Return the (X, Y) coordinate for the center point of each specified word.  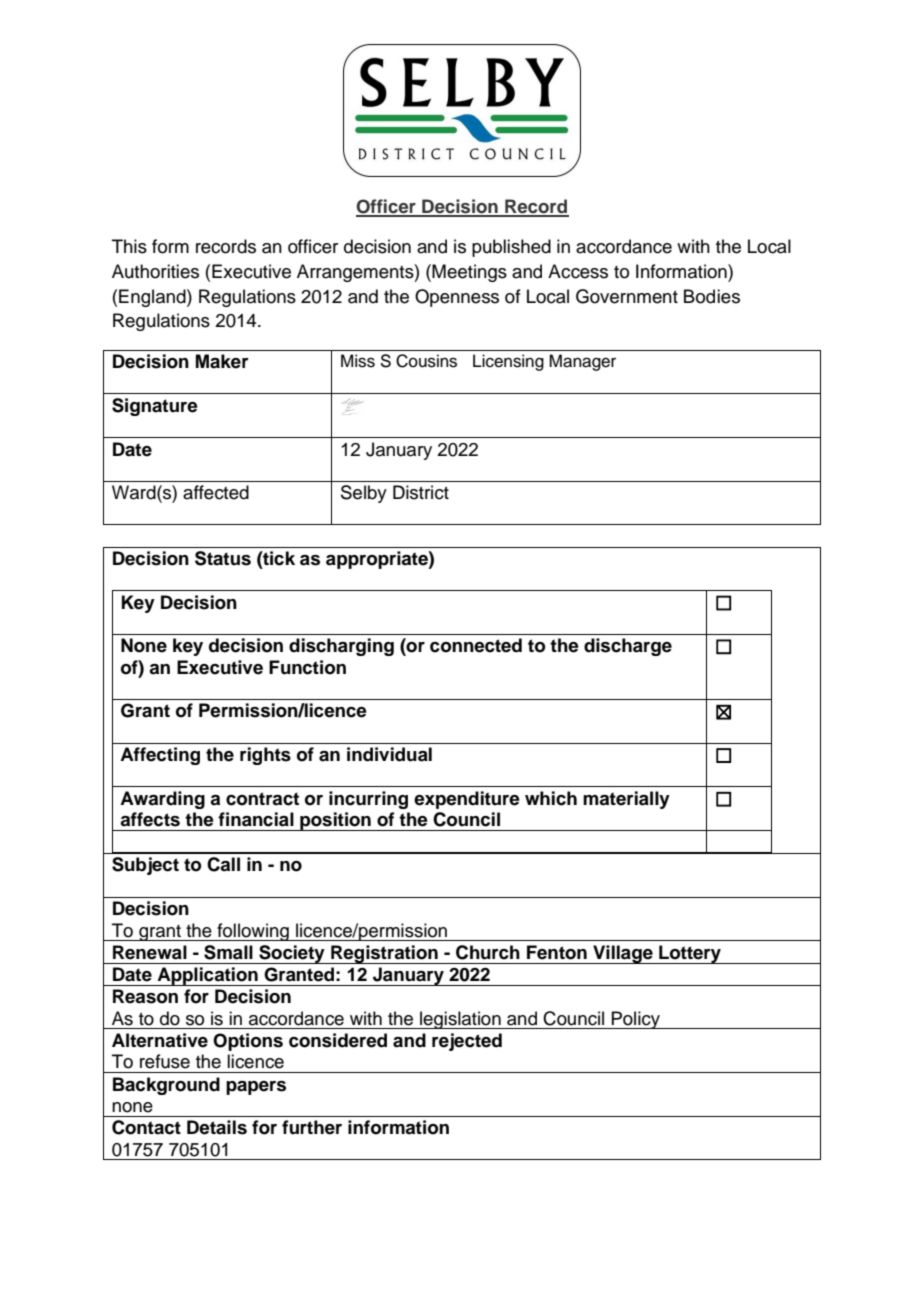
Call (223, 864)
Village (623, 954)
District (421, 492)
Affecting (160, 756)
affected (216, 492)
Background (166, 1086)
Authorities (155, 271)
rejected (467, 1042)
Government (627, 296)
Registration (384, 954)
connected (476, 645)
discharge (628, 647)
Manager (582, 362)
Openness (457, 298)
